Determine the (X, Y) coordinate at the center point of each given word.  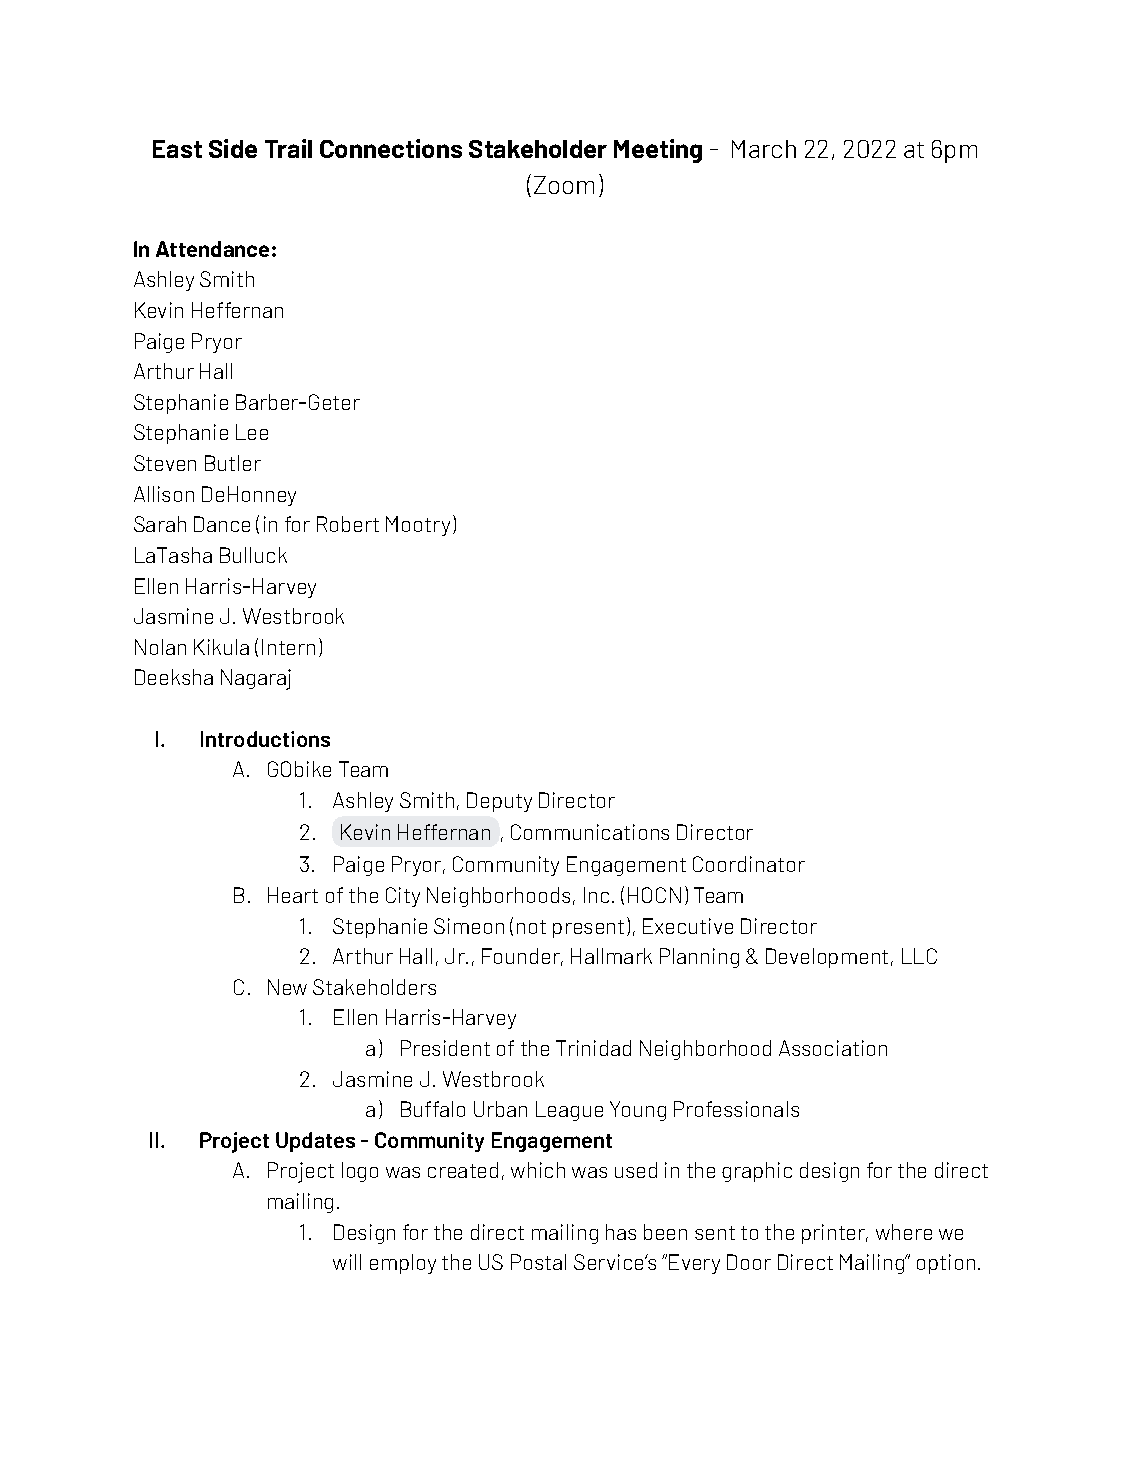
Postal (538, 1262)
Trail (288, 148)
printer (835, 1234)
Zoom (564, 185)
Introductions (265, 739)
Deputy (499, 802)
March (764, 149)
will (347, 1262)
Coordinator (749, 864)
